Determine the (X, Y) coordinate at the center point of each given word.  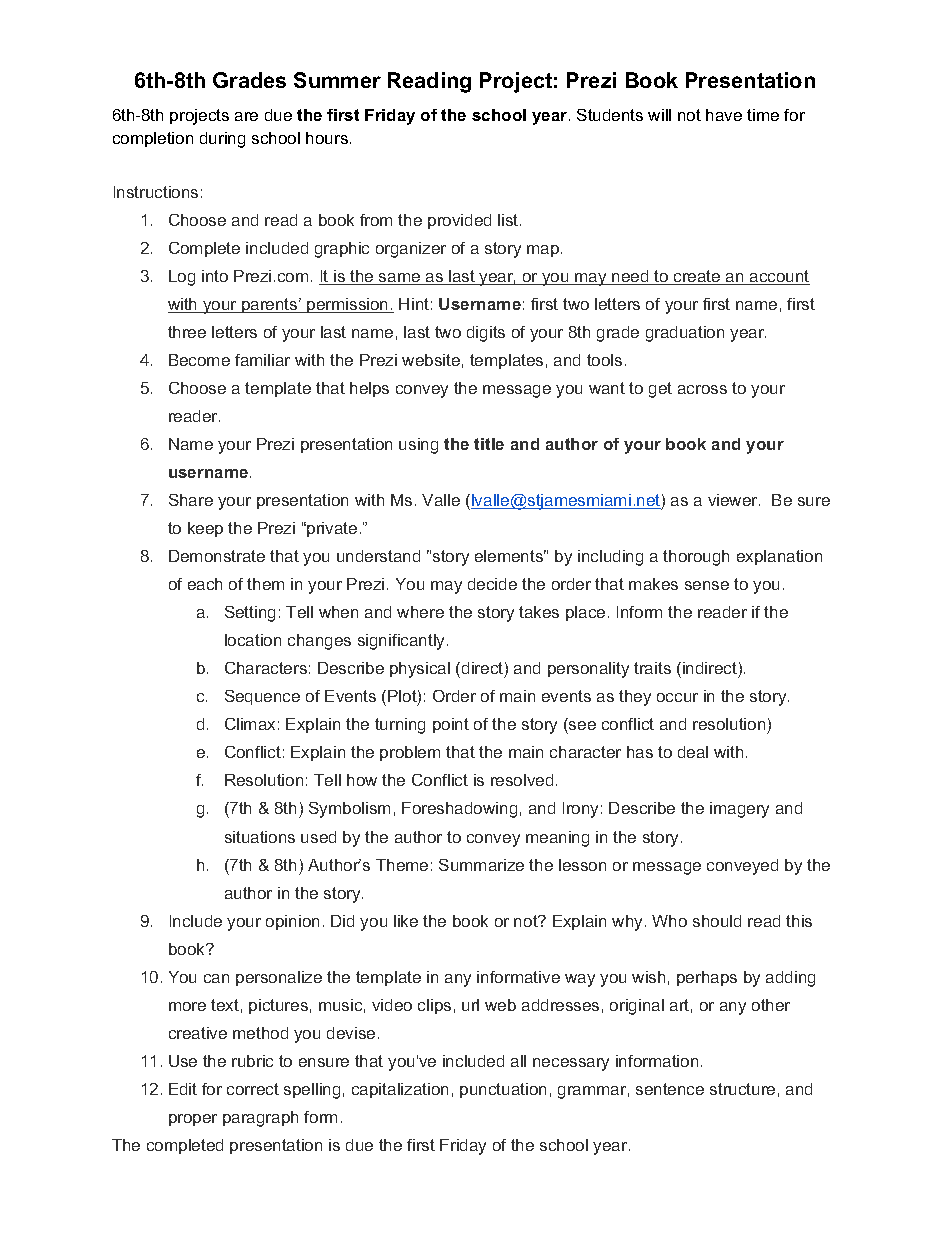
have (724, 115)
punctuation (503, 1090)
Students (610, 115)
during (222, 140)
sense (707, 585)
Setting (250, 614)
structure (742, 1089)
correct (253, 1089)
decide (492, 584)
